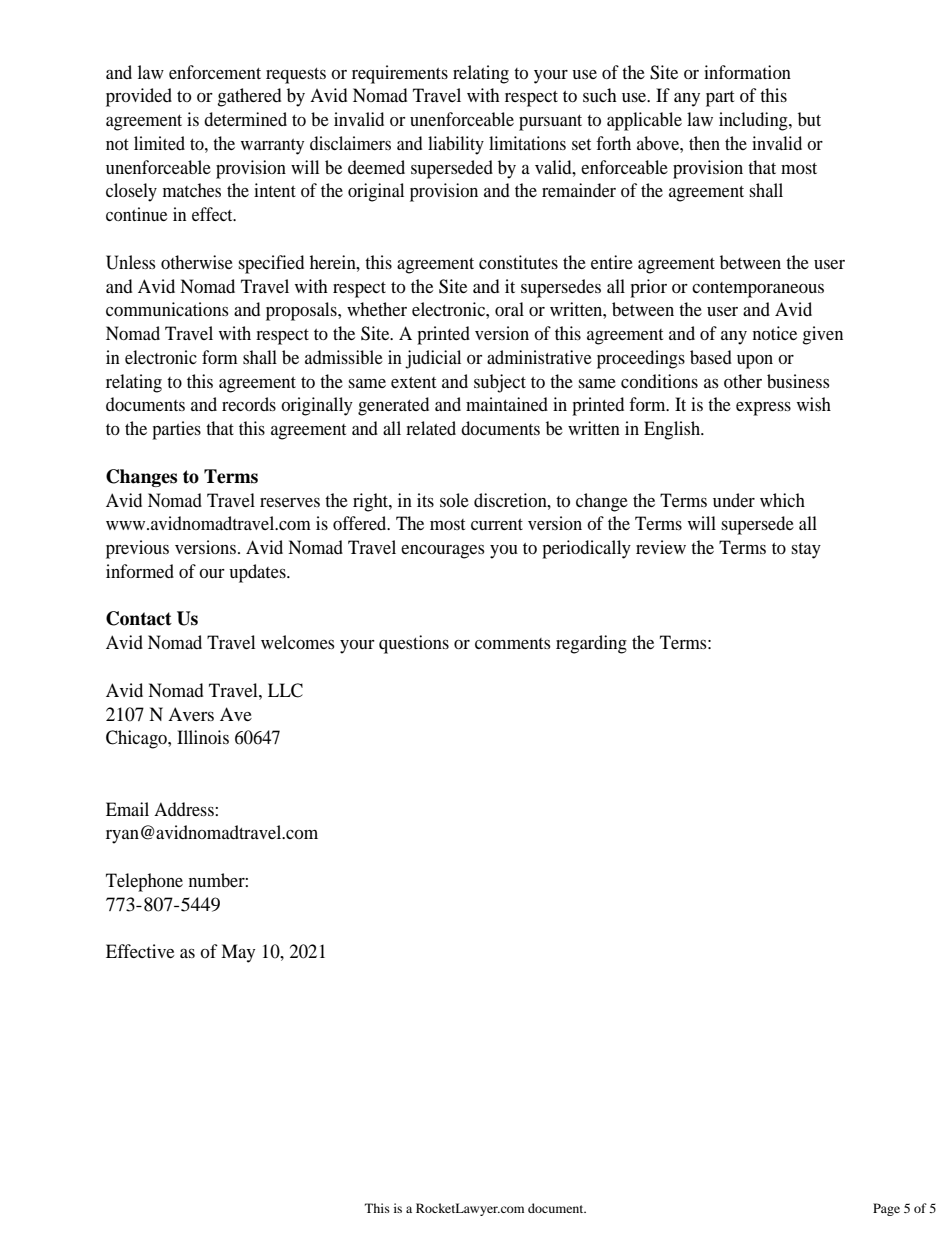  Describe the element at coordinates (245, 119) in the document. I see `determined` at that location.
